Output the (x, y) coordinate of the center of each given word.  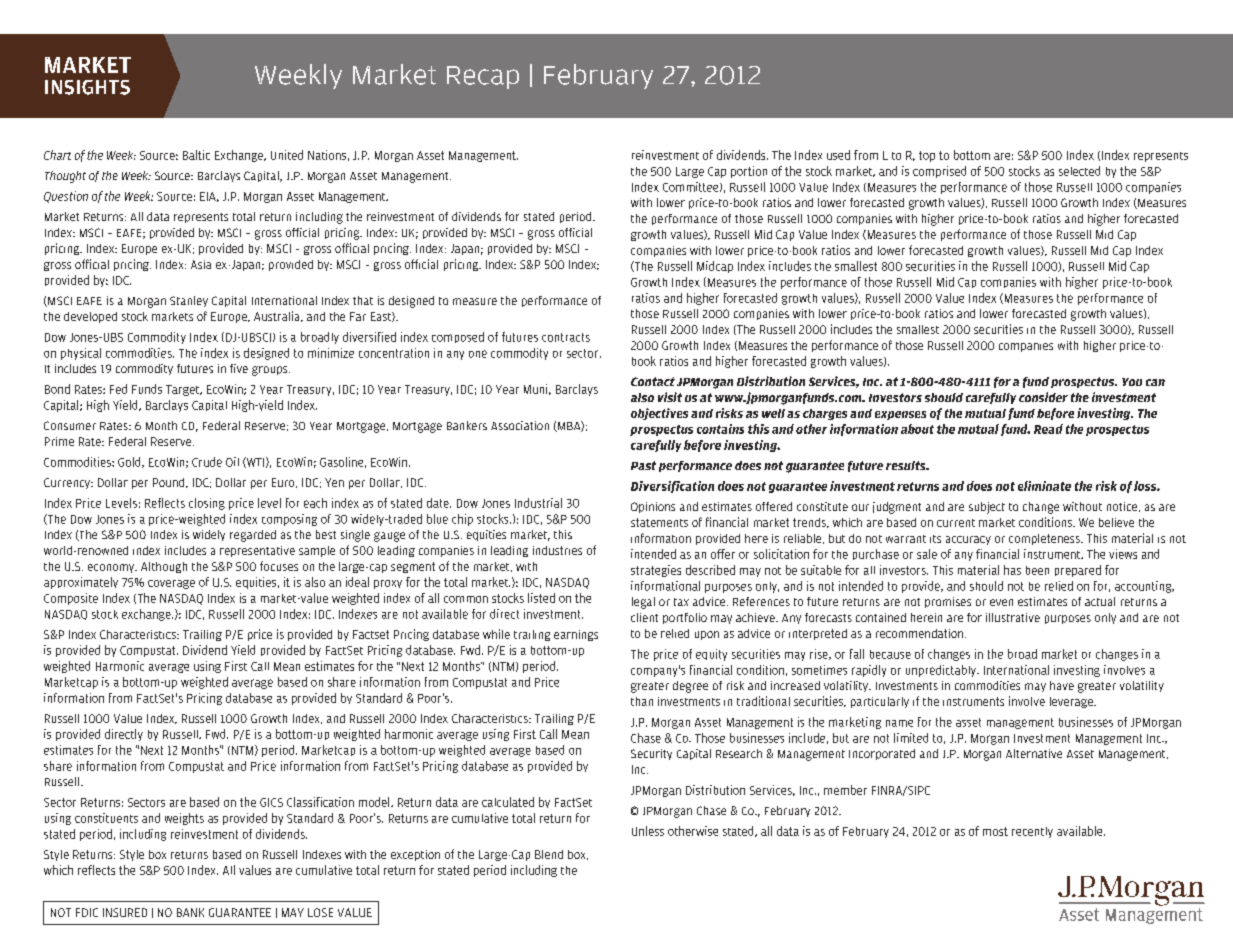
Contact (653, 381)
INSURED (125, 912)
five (239, 368)
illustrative (1013, 617)
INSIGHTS (87, 87)
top (927, 156)
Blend (549, 854)
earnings (576, 635)
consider (1043, 397)
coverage (171, 584)
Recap (483, 77)
